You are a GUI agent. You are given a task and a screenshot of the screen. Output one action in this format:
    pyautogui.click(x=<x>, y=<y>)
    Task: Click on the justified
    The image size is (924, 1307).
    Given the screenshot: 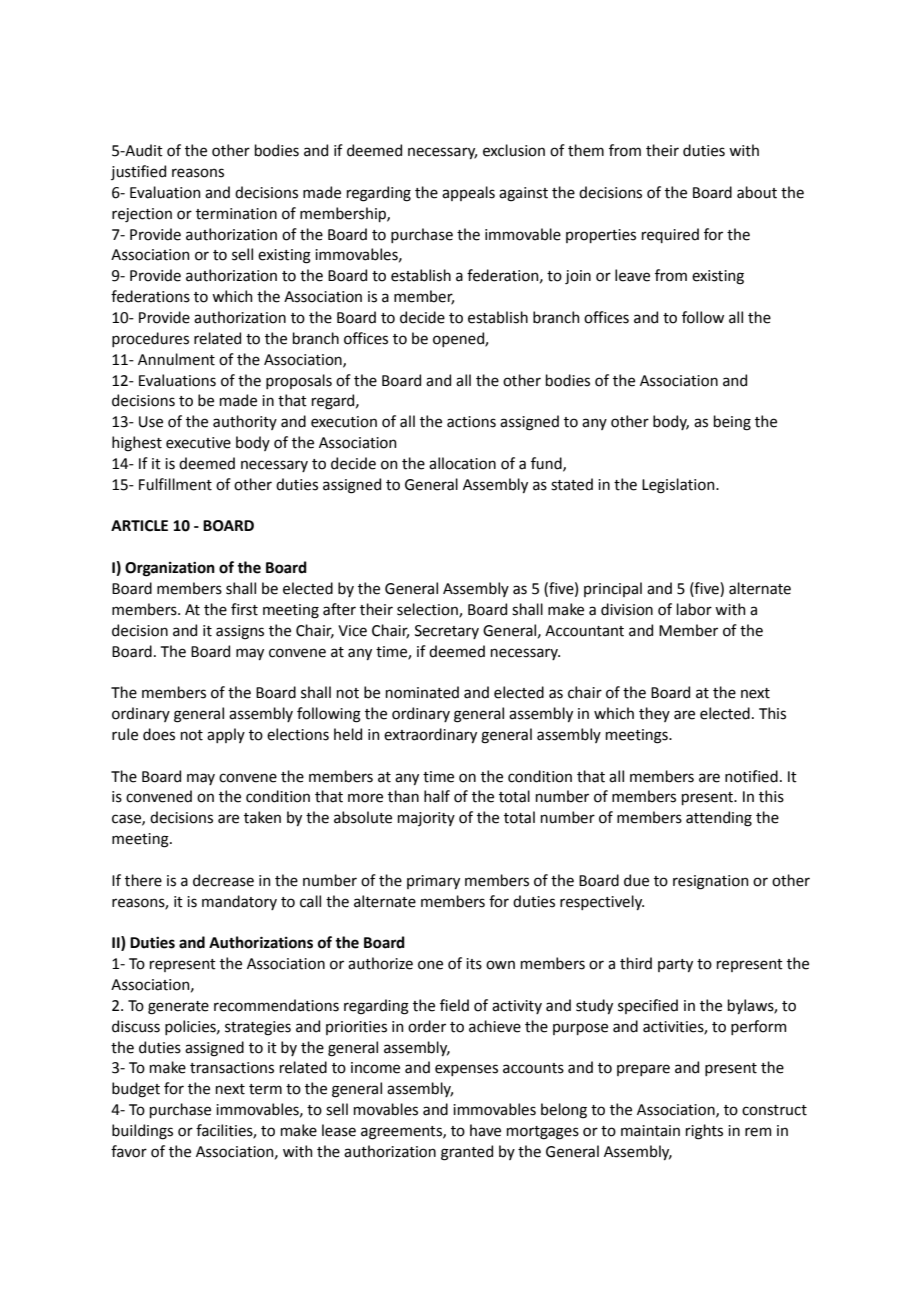 What is the action you would take?
    pyautogui.click(x=138, y=172)
